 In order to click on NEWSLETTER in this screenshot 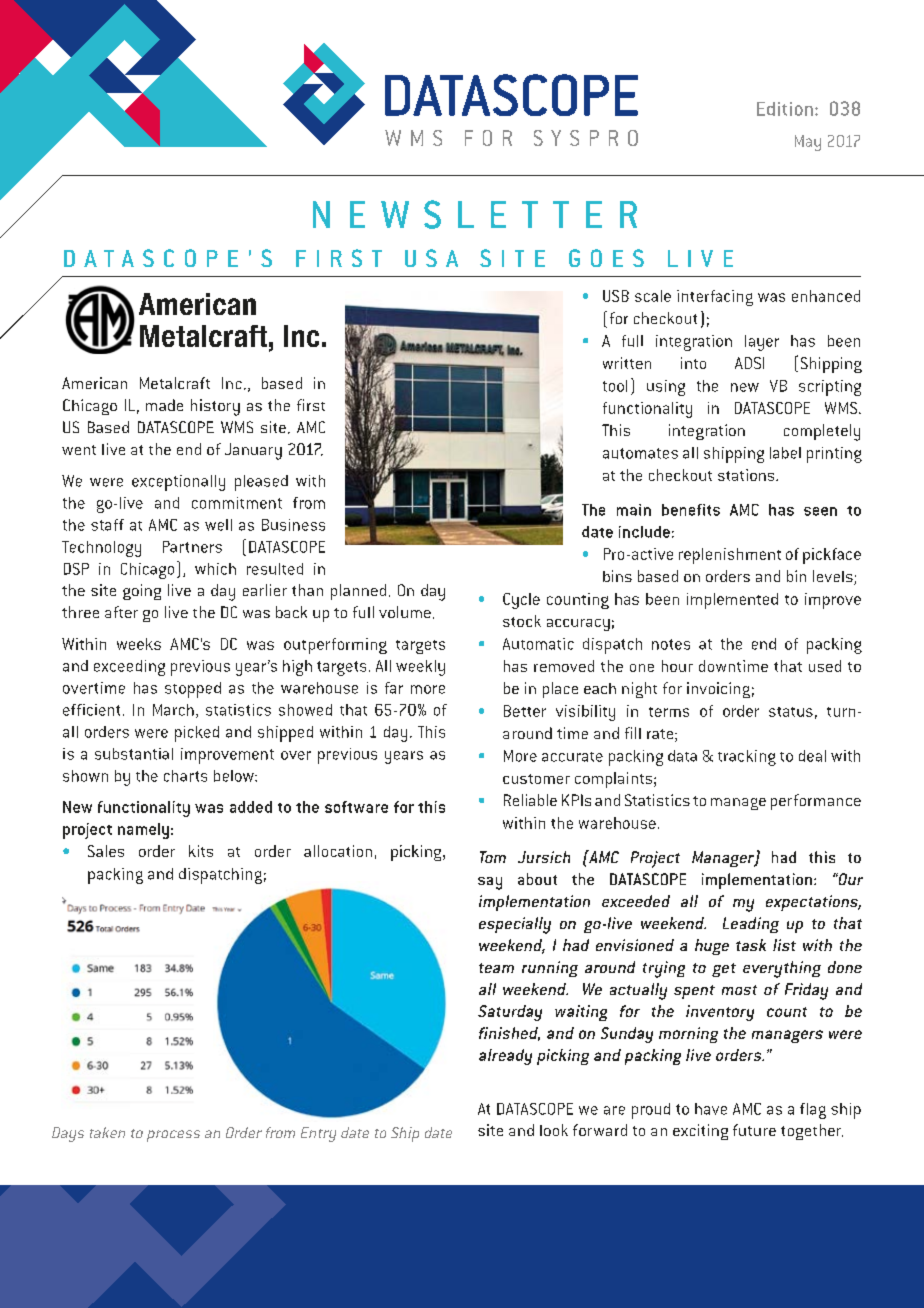, I will do `click(475, 214)`.
